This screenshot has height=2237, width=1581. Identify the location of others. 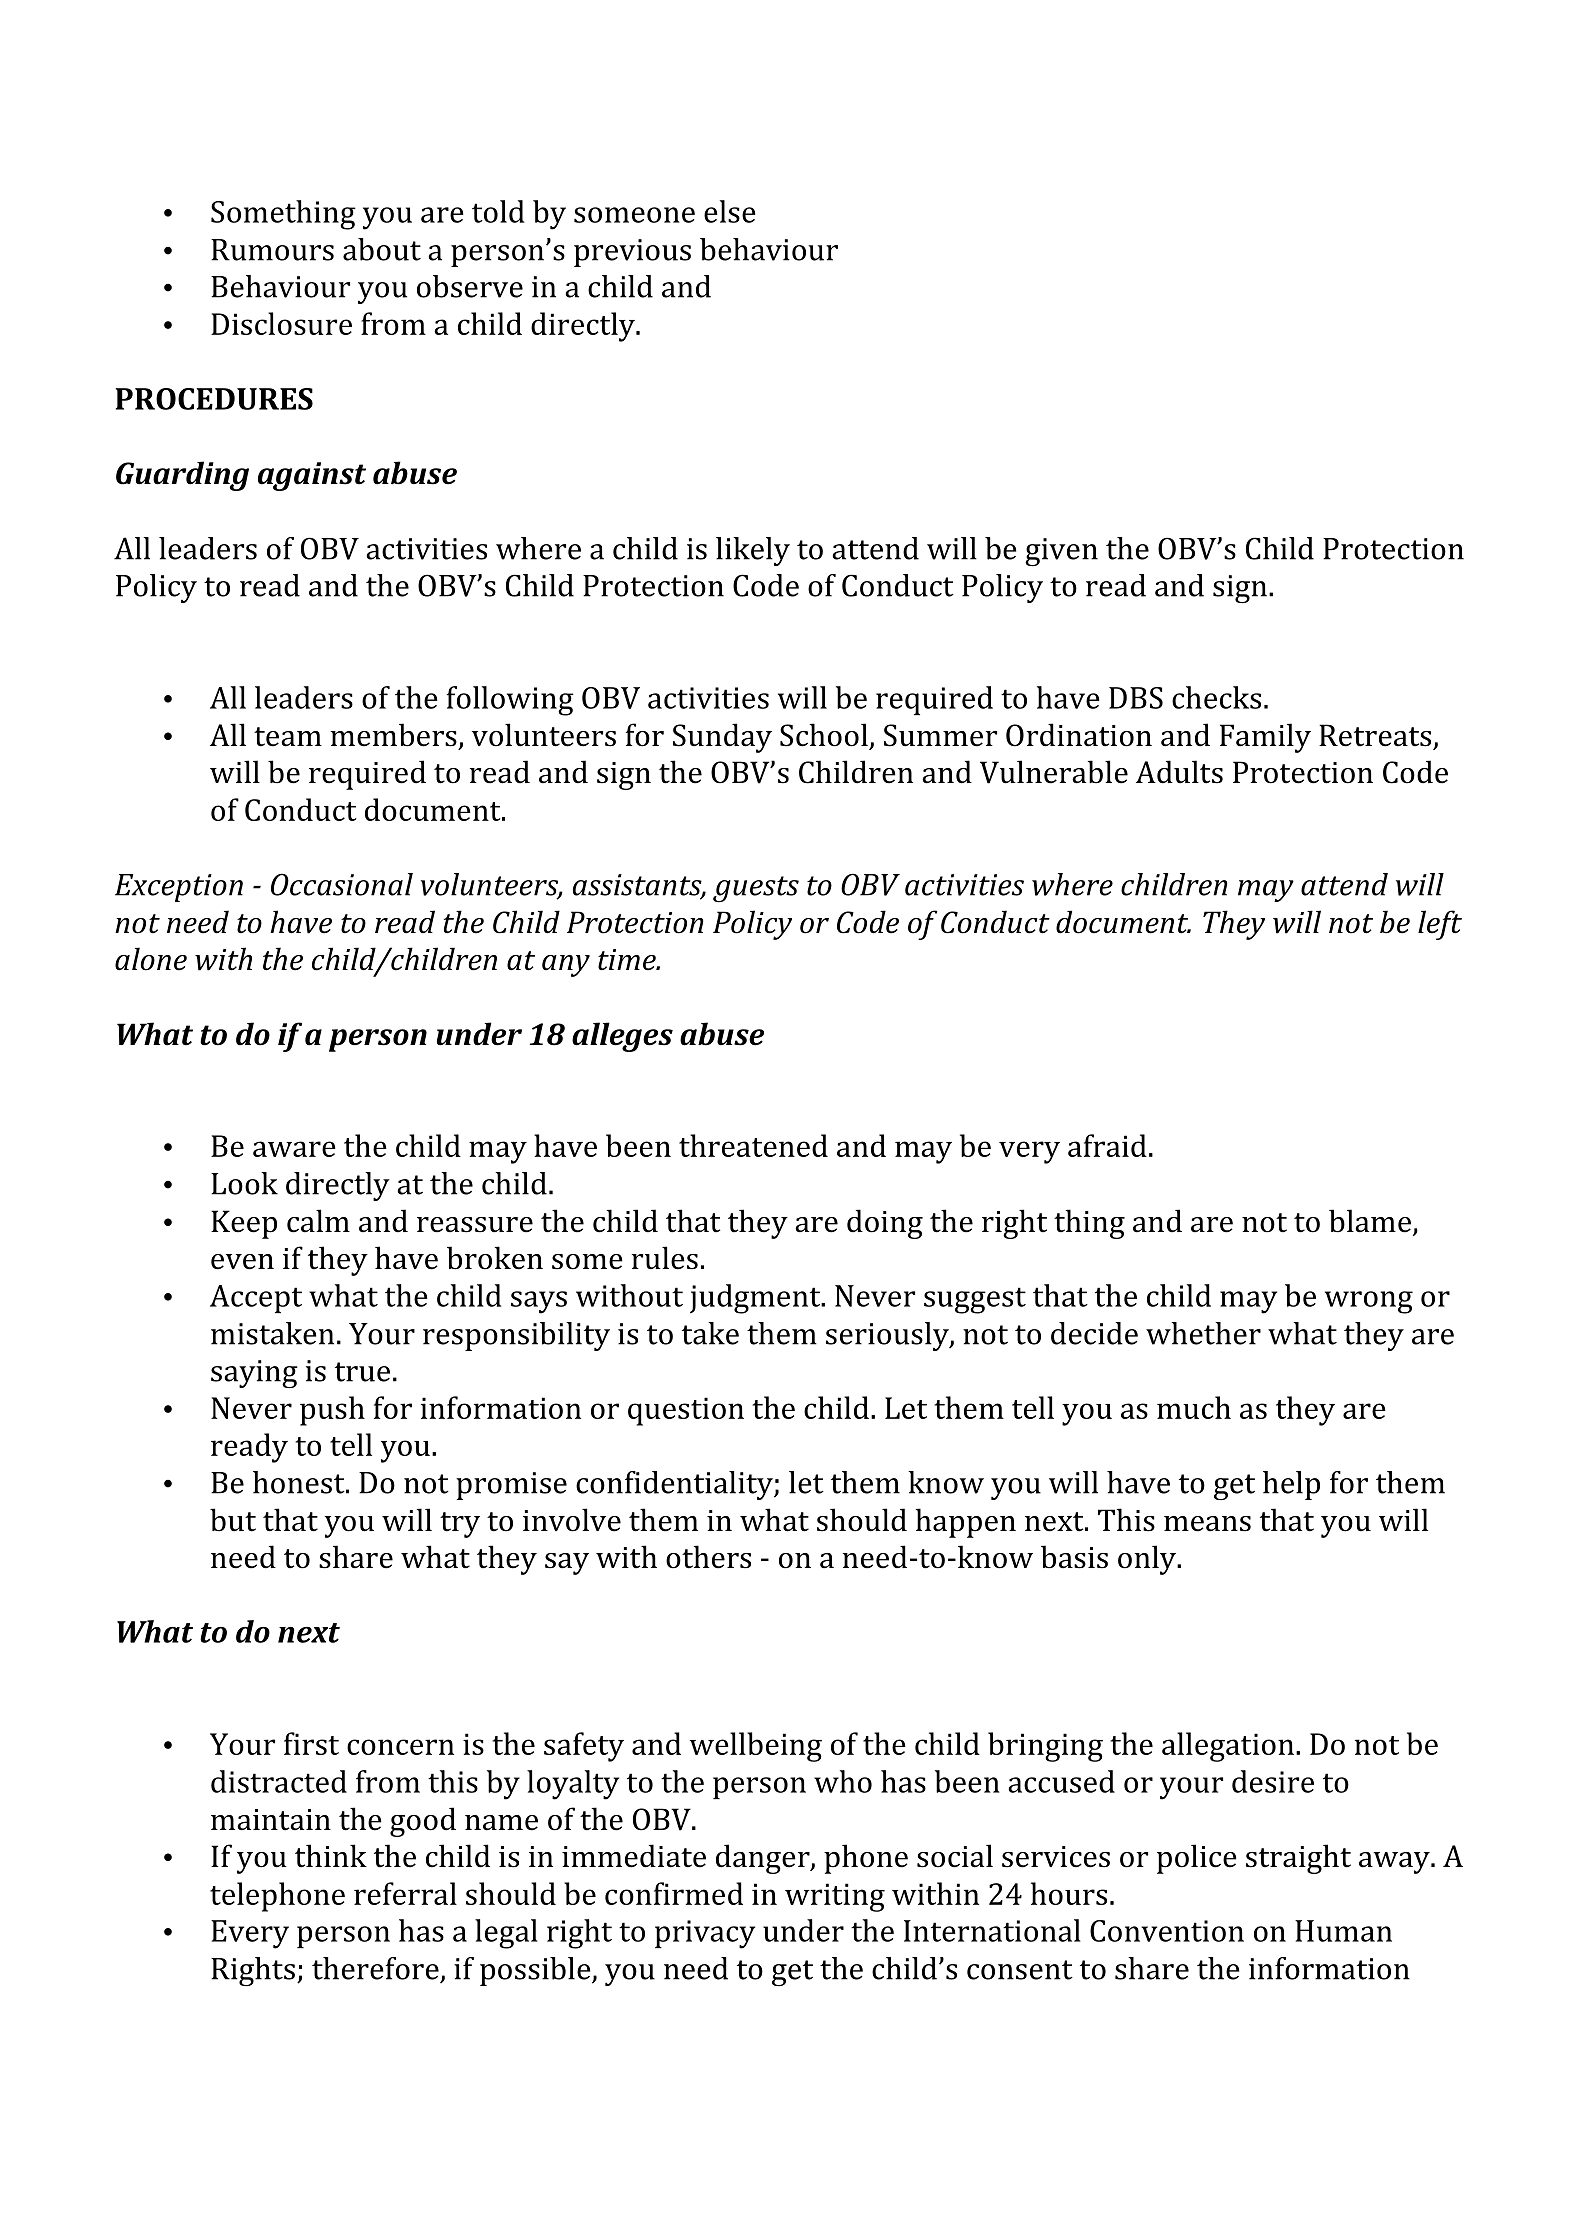
(708, 1557).
